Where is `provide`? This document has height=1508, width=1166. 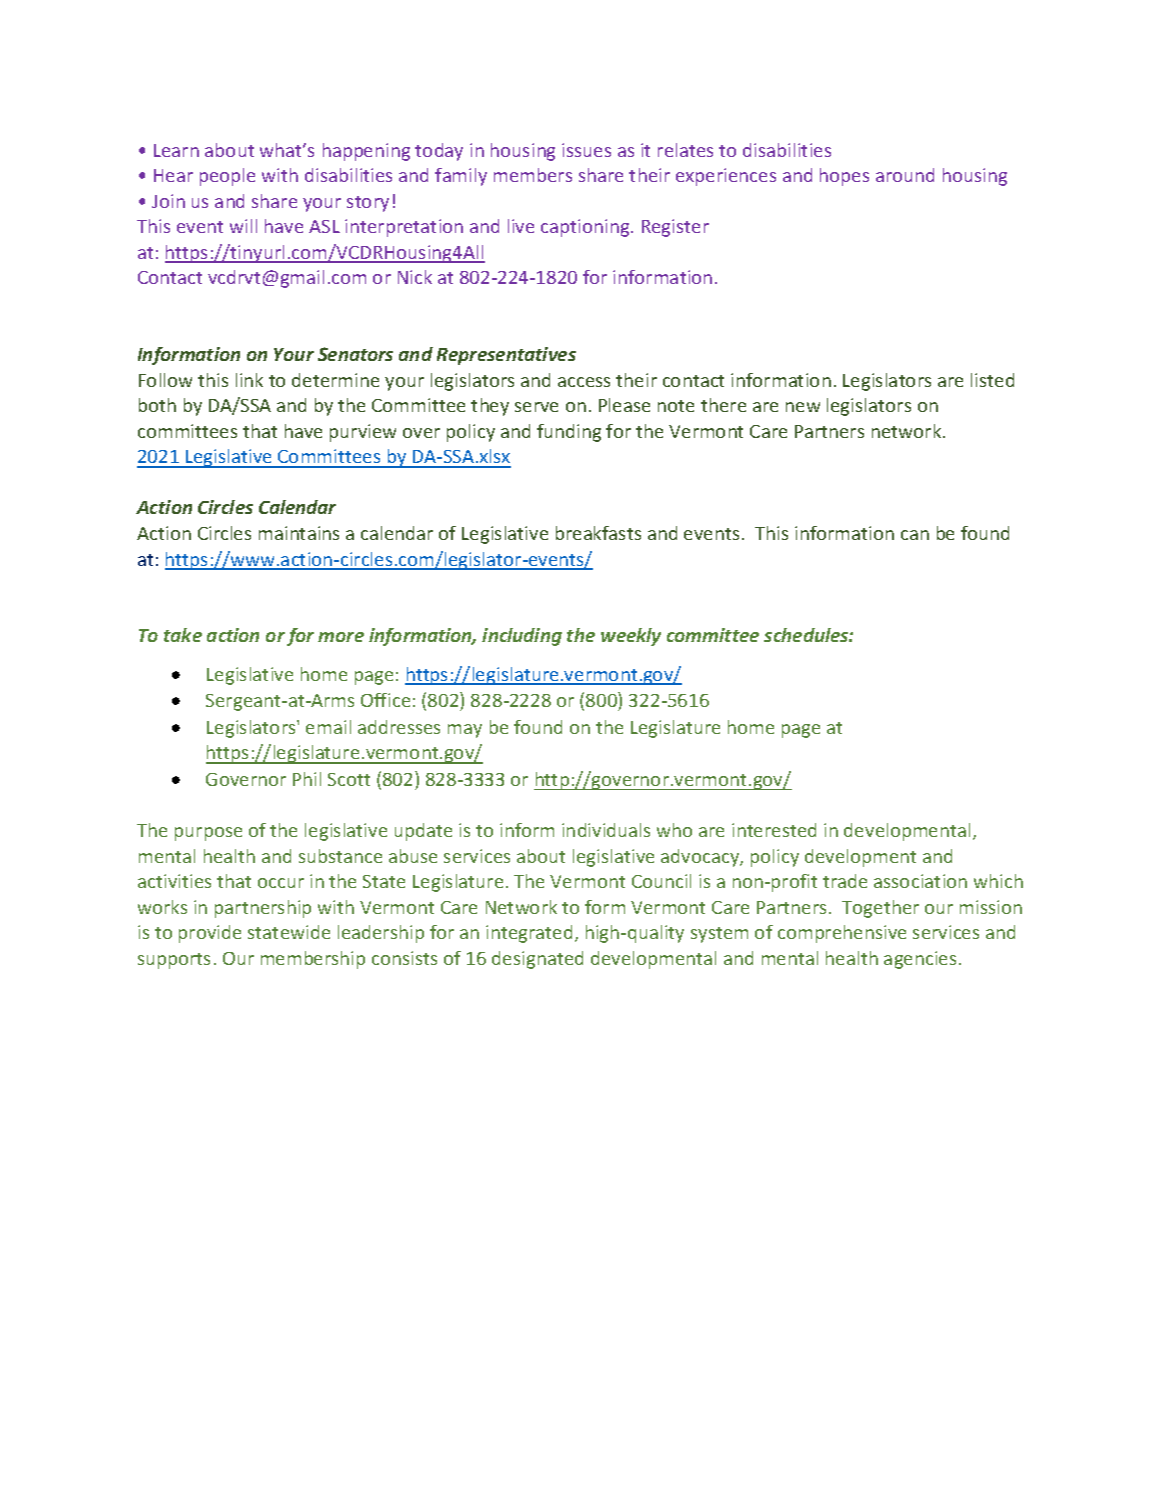
provide is located at coordinates (210, 934).
